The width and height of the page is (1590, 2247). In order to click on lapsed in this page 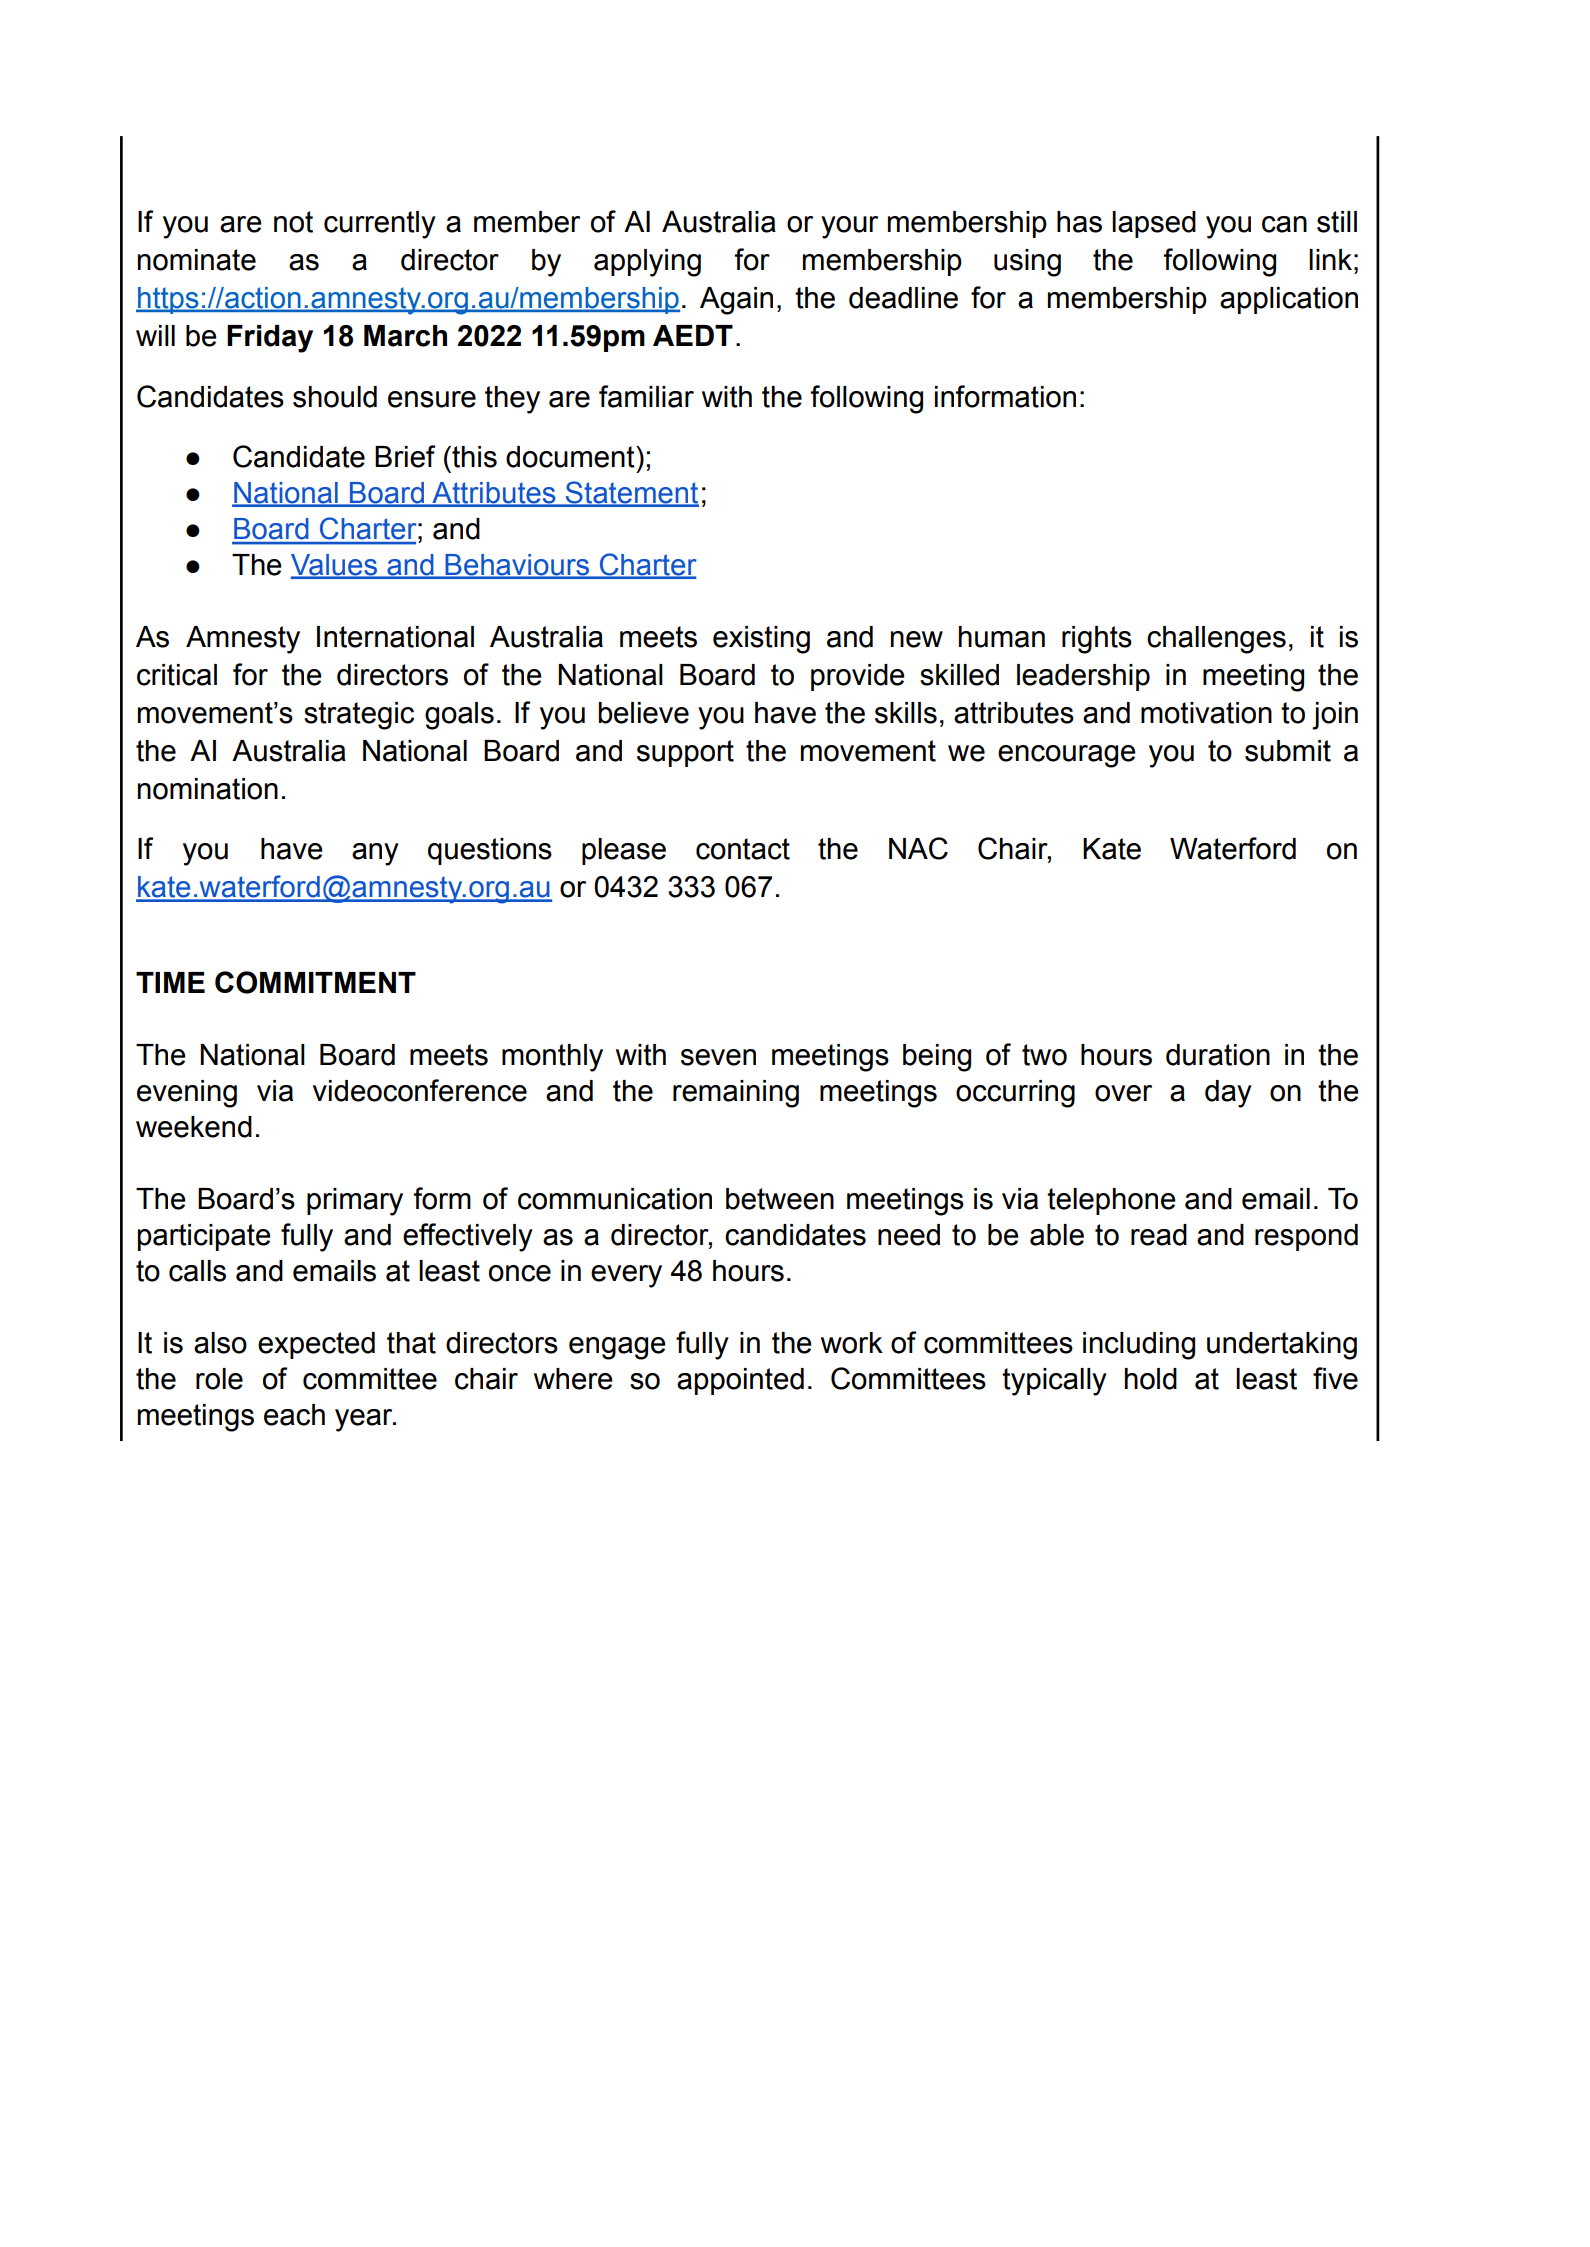, I will do `click(1154, 224)`.
